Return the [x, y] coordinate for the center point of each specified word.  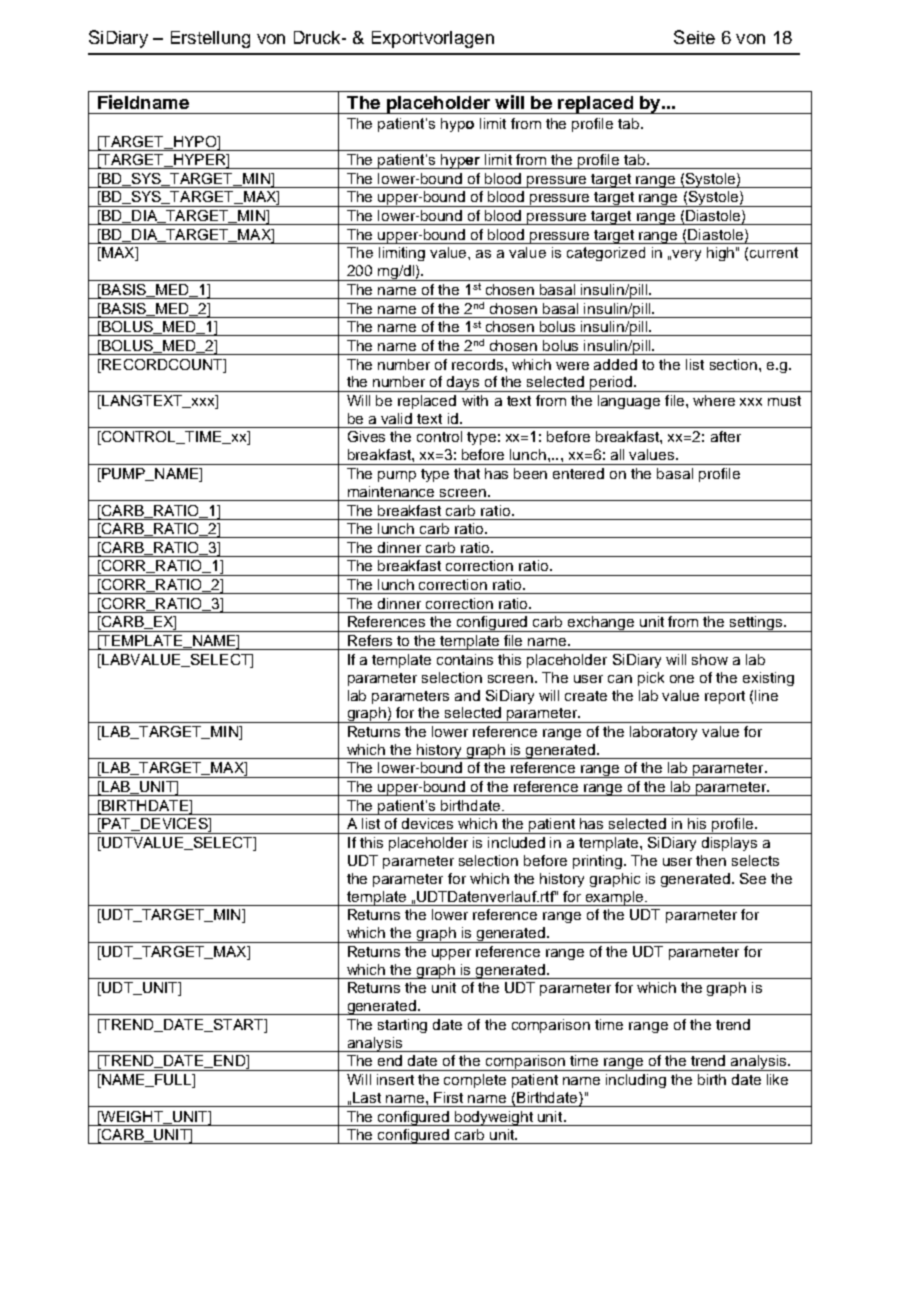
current [774, 252]
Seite [694, 37]
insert [395, 1079]
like [777, 1079]
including [636, 1081]
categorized [606, 254]
